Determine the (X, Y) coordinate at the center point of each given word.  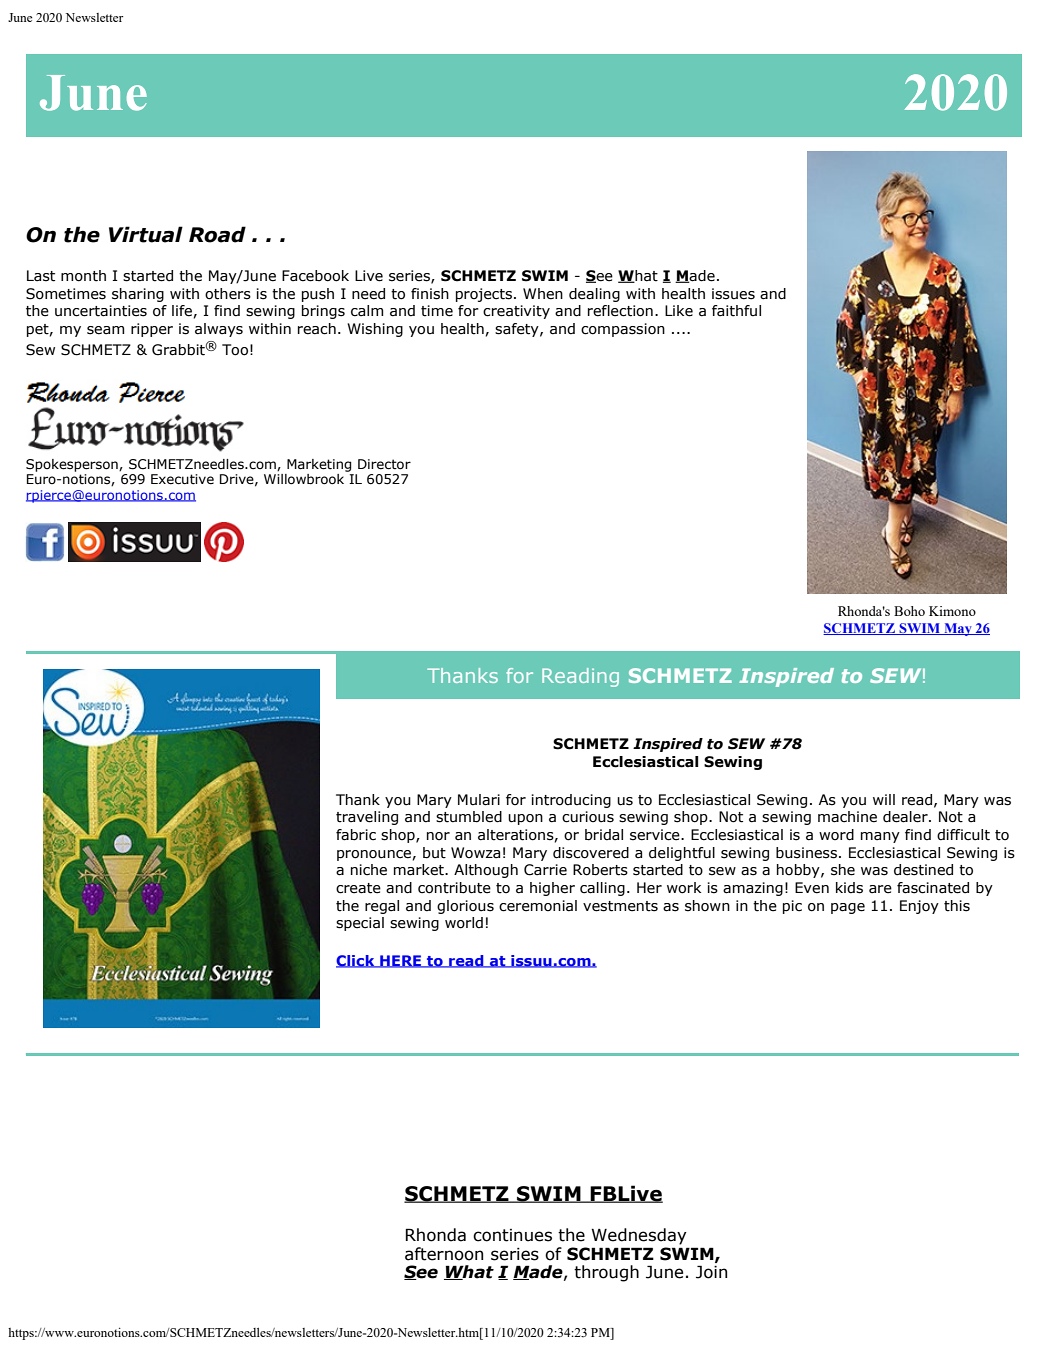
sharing (138, 295)
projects (484, 295)
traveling (367, 818)
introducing (571, 801)
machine (847, 817)
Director (384, 464)
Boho (909, 611)
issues (733, 294)
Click (356, 961)
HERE (401, 961)
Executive (182, 479)
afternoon (444, 1254)
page (848, 908)
